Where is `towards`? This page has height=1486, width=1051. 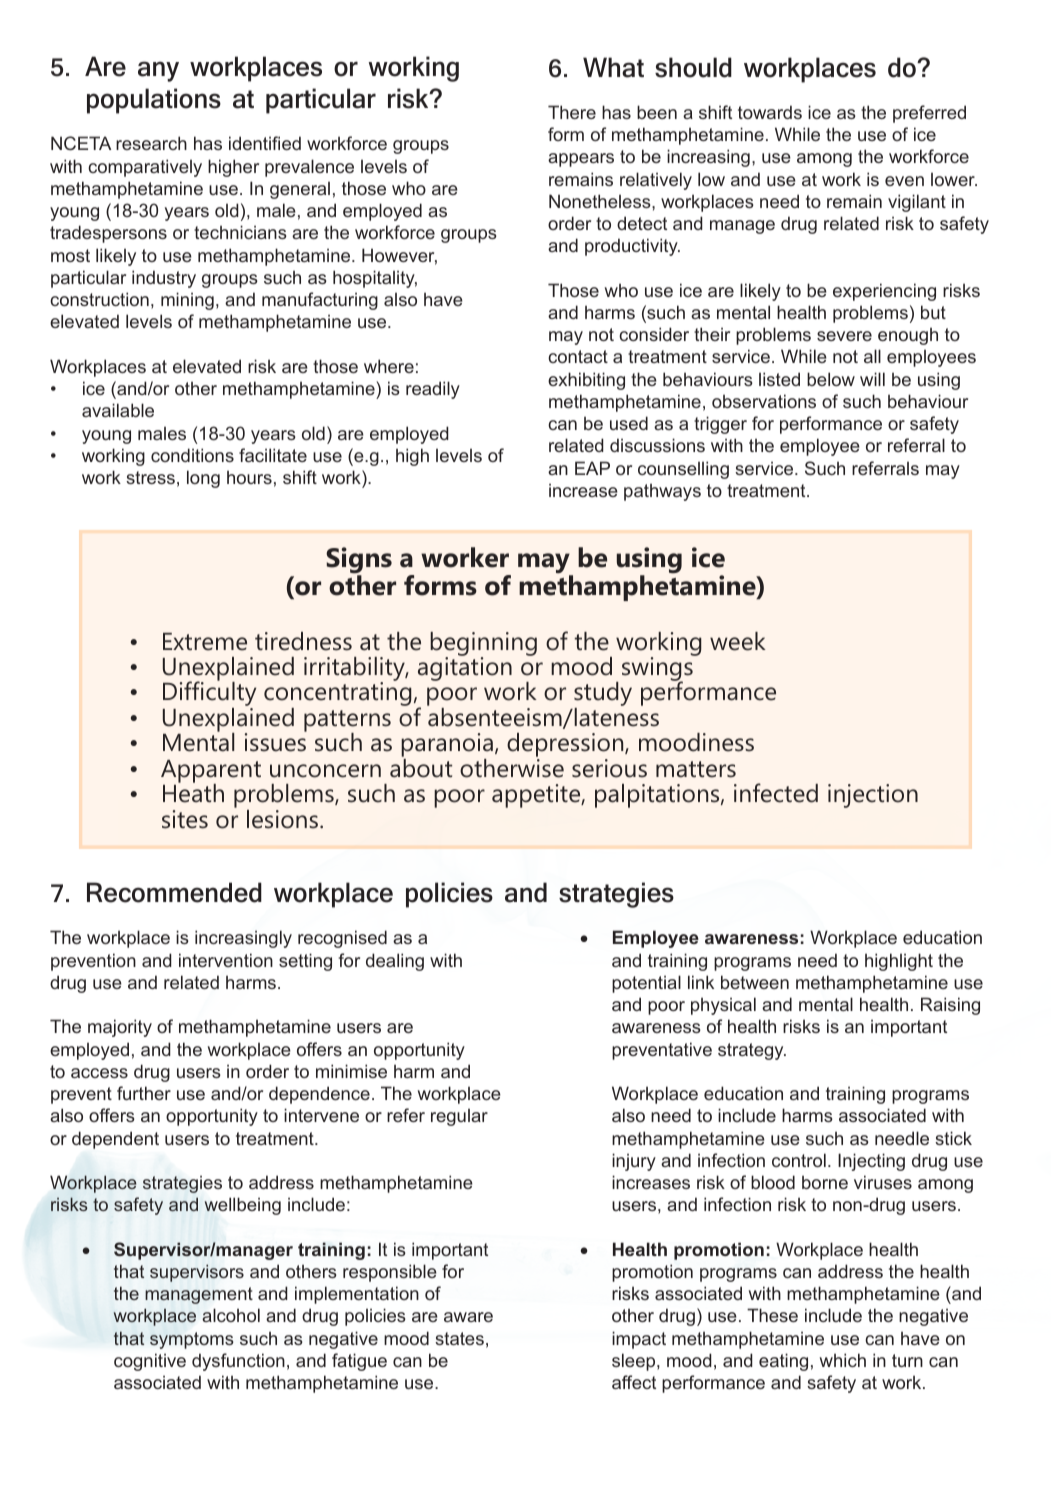
towards is located at coordinates (770, 112).
